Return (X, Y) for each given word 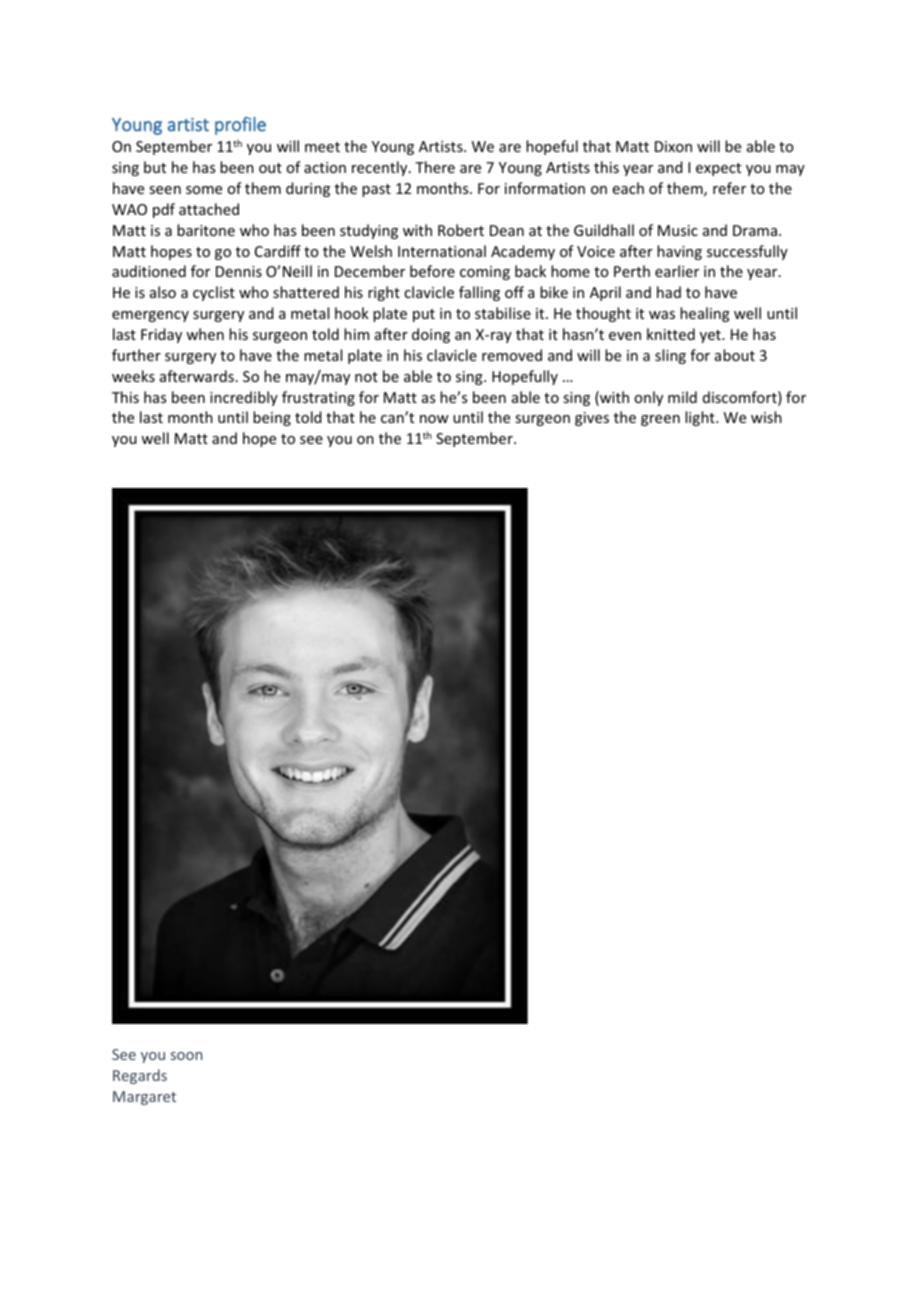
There (435, 167)
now (434, 419)
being (272, 418)
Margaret (144, 1098)
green (660, 420)
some (204, 190)
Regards (140, 1076)
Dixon (673, 146)
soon (186, 1056)
